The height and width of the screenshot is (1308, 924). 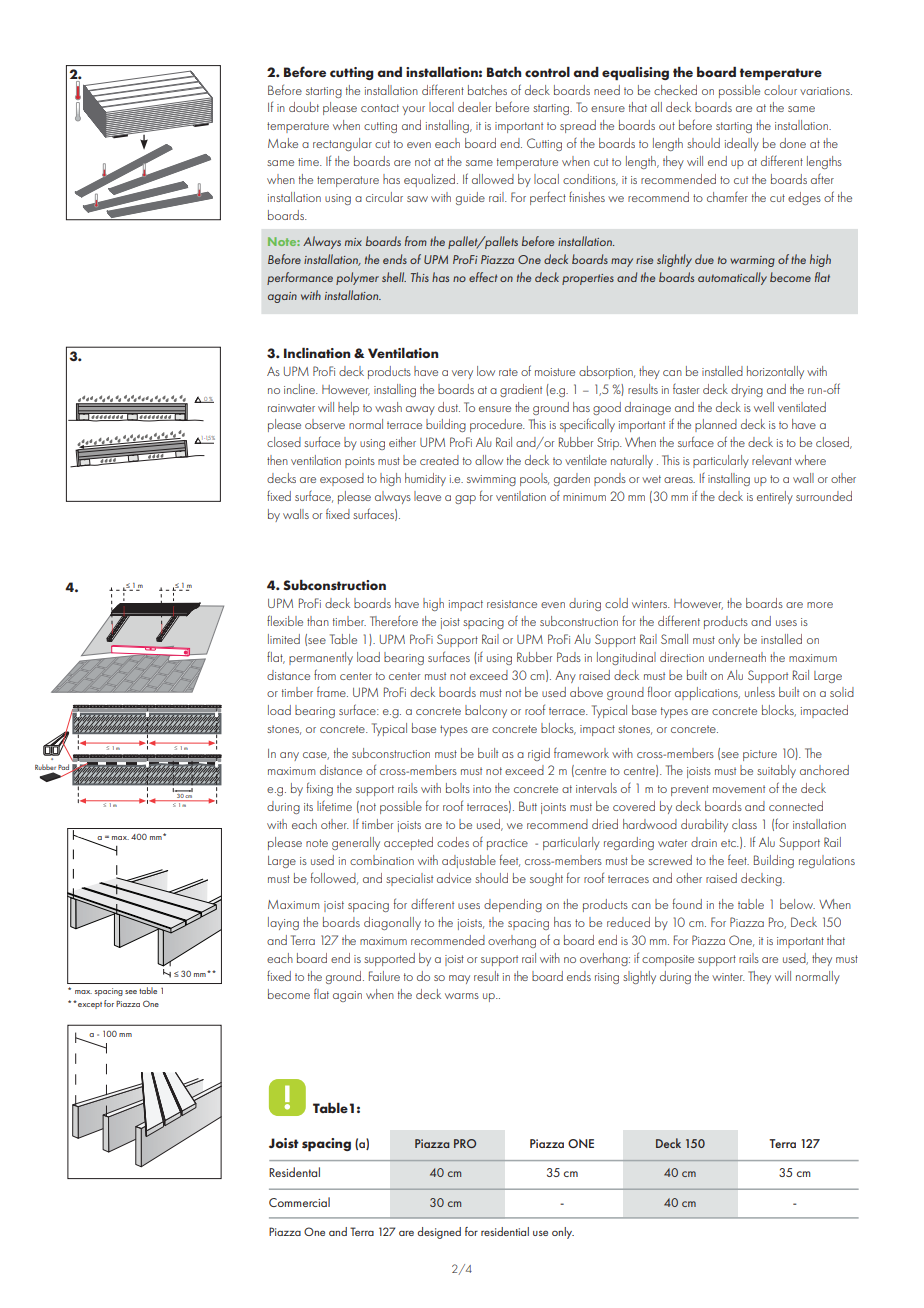 What do you see at coordinates (299, 1202) in the screenshot?
I see `Commercial` at bounding box center [299, 1202].
